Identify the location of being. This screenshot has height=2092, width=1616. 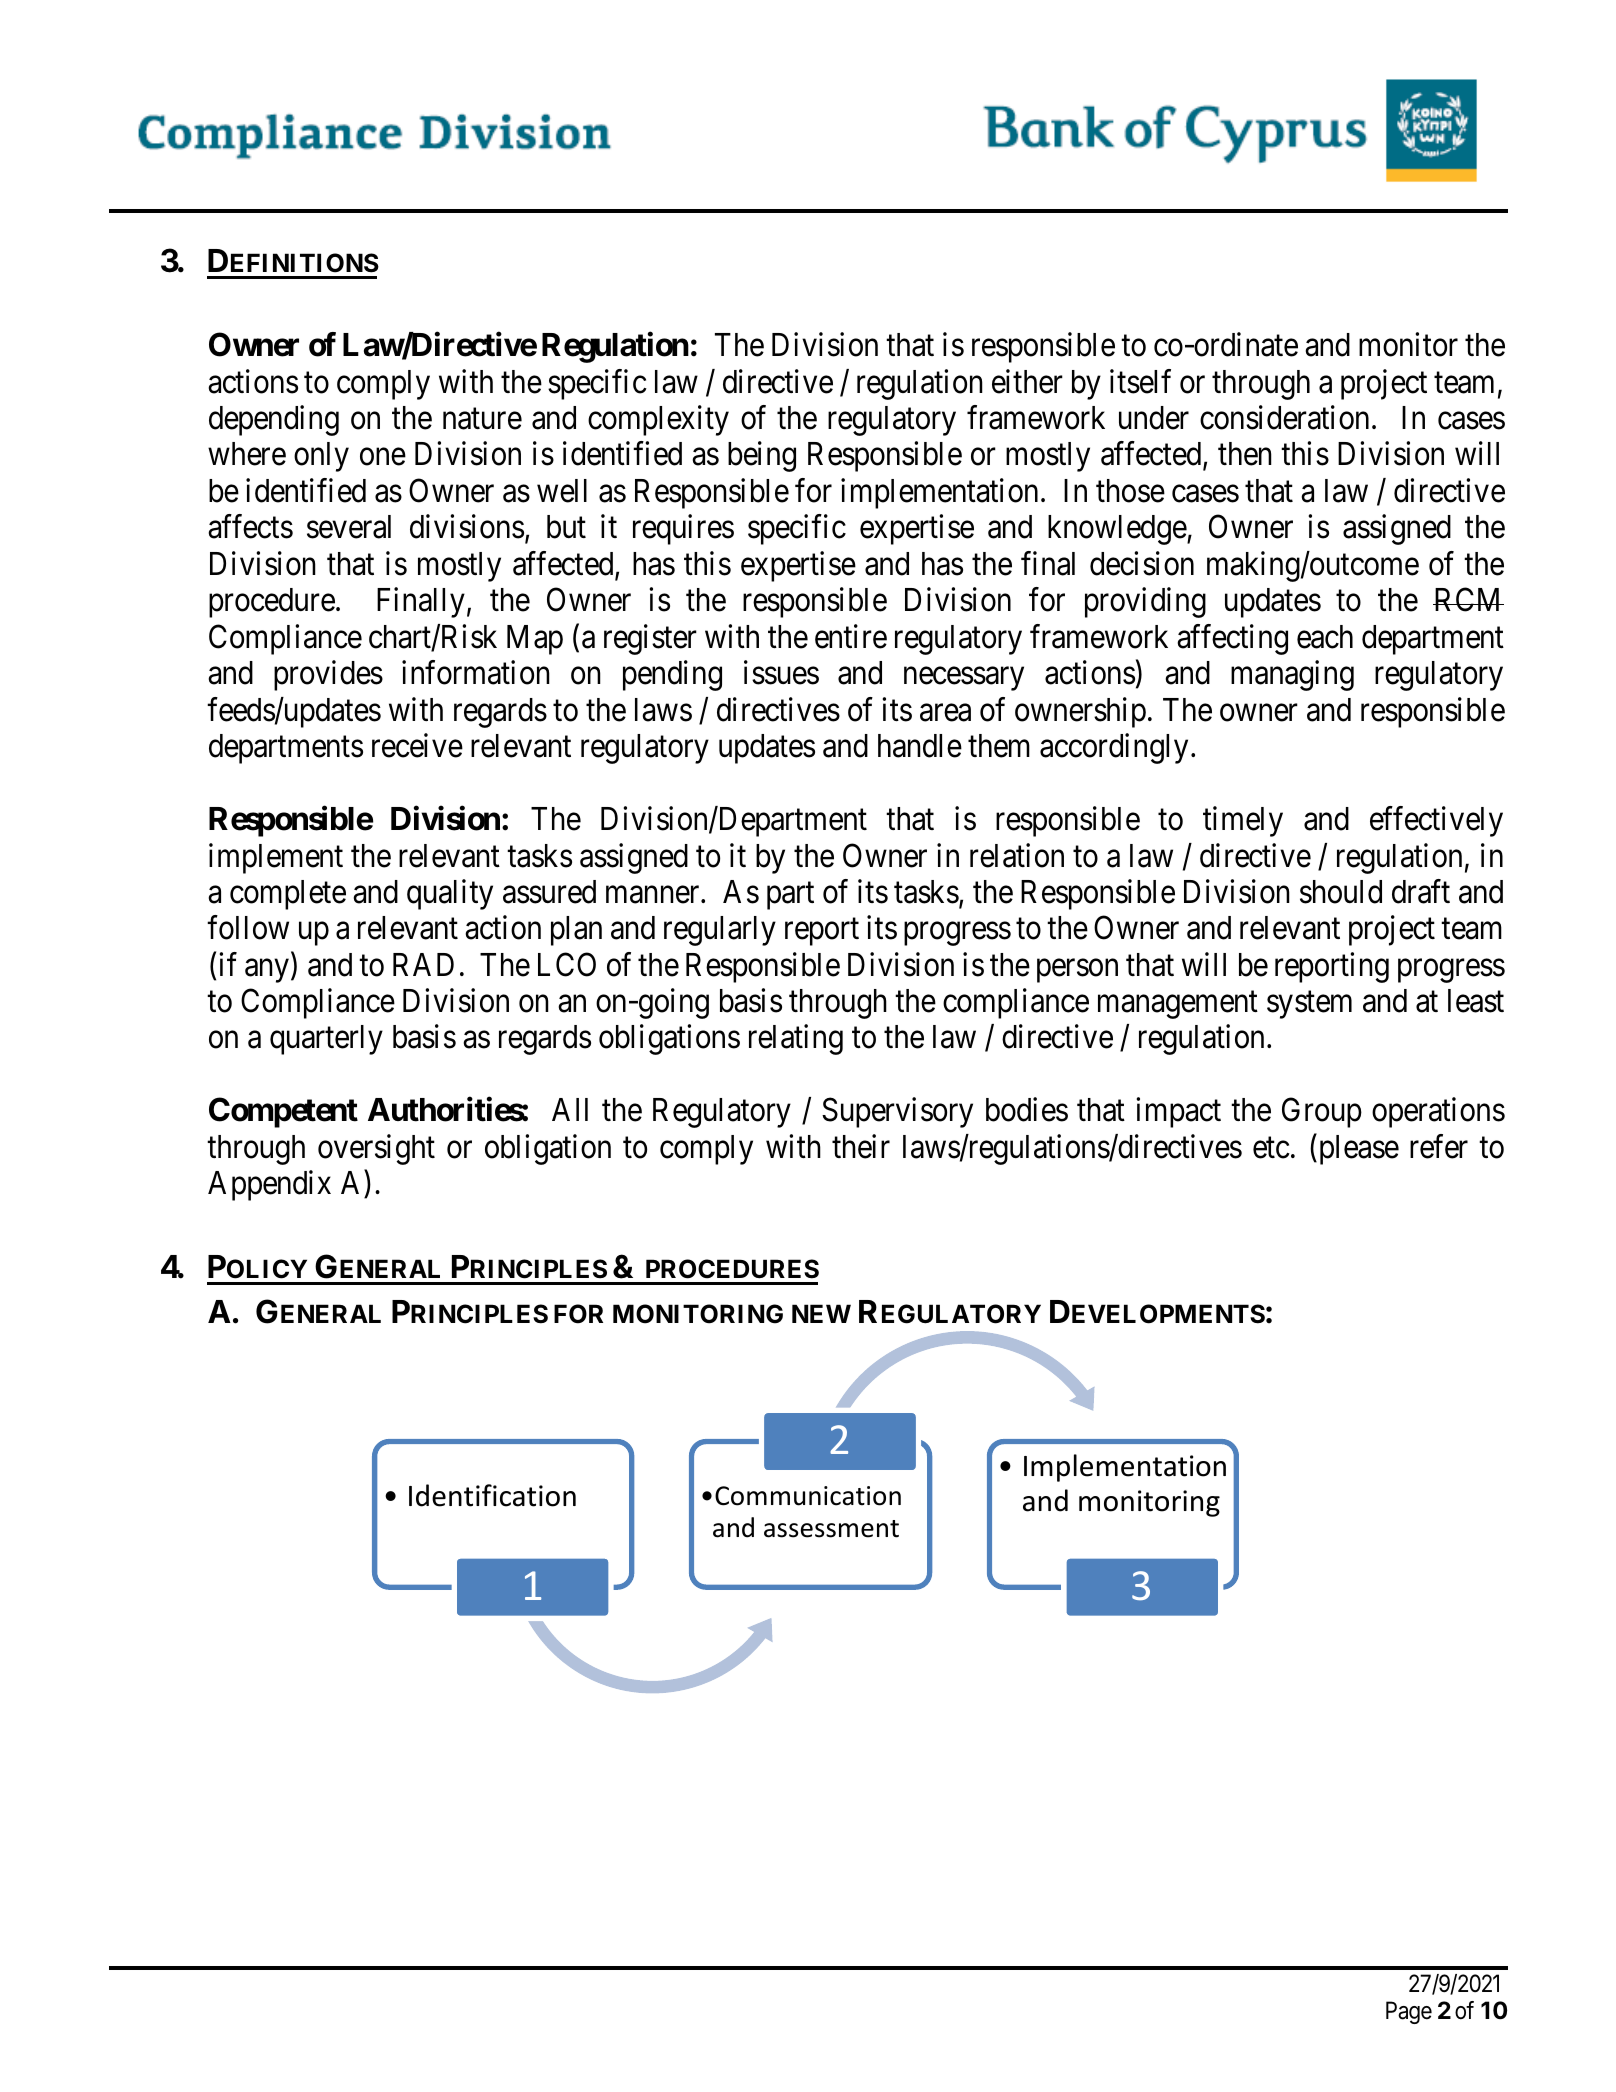
(762, 457).
